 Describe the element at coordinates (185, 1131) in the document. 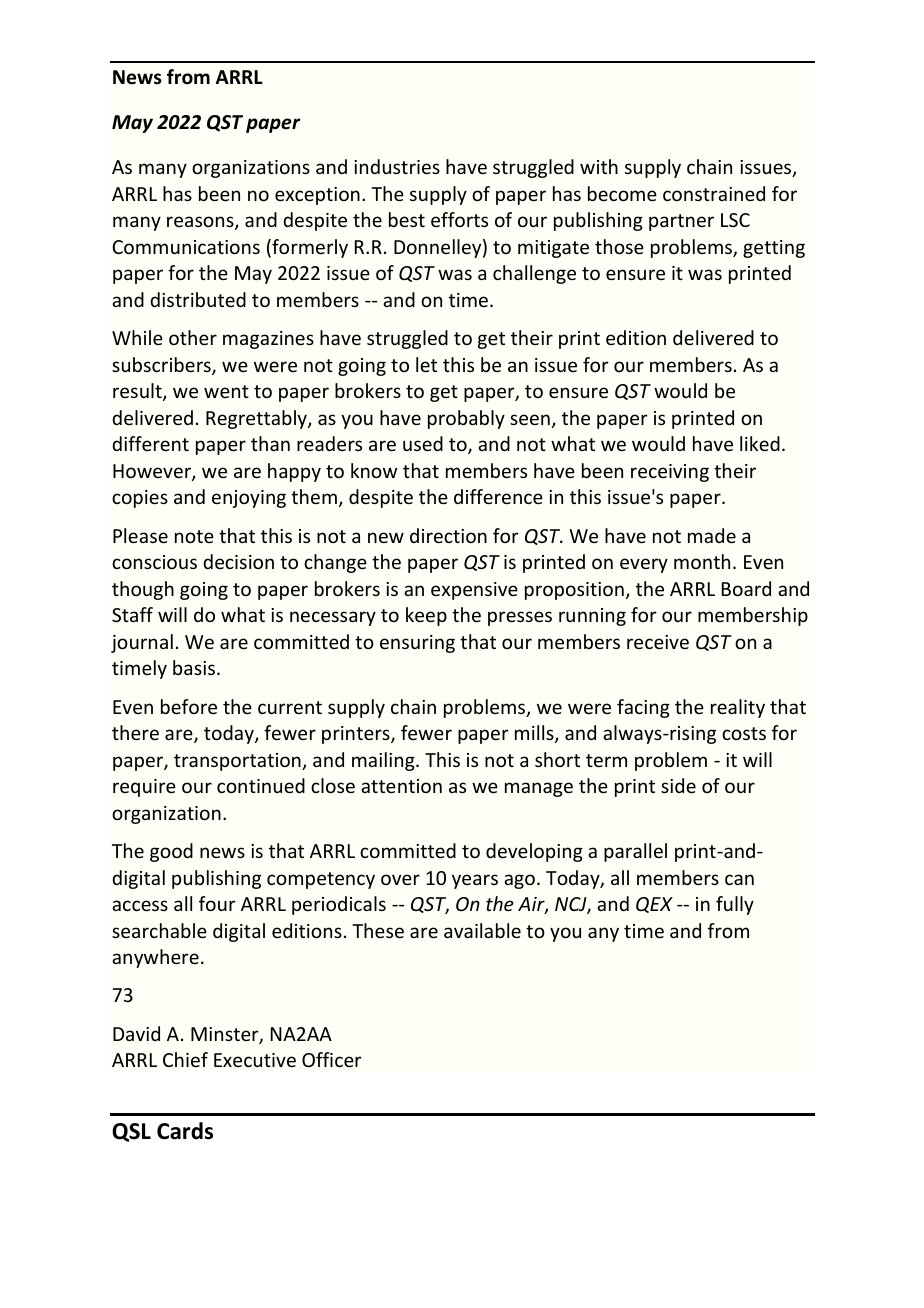

I see `Cards` at that location.
